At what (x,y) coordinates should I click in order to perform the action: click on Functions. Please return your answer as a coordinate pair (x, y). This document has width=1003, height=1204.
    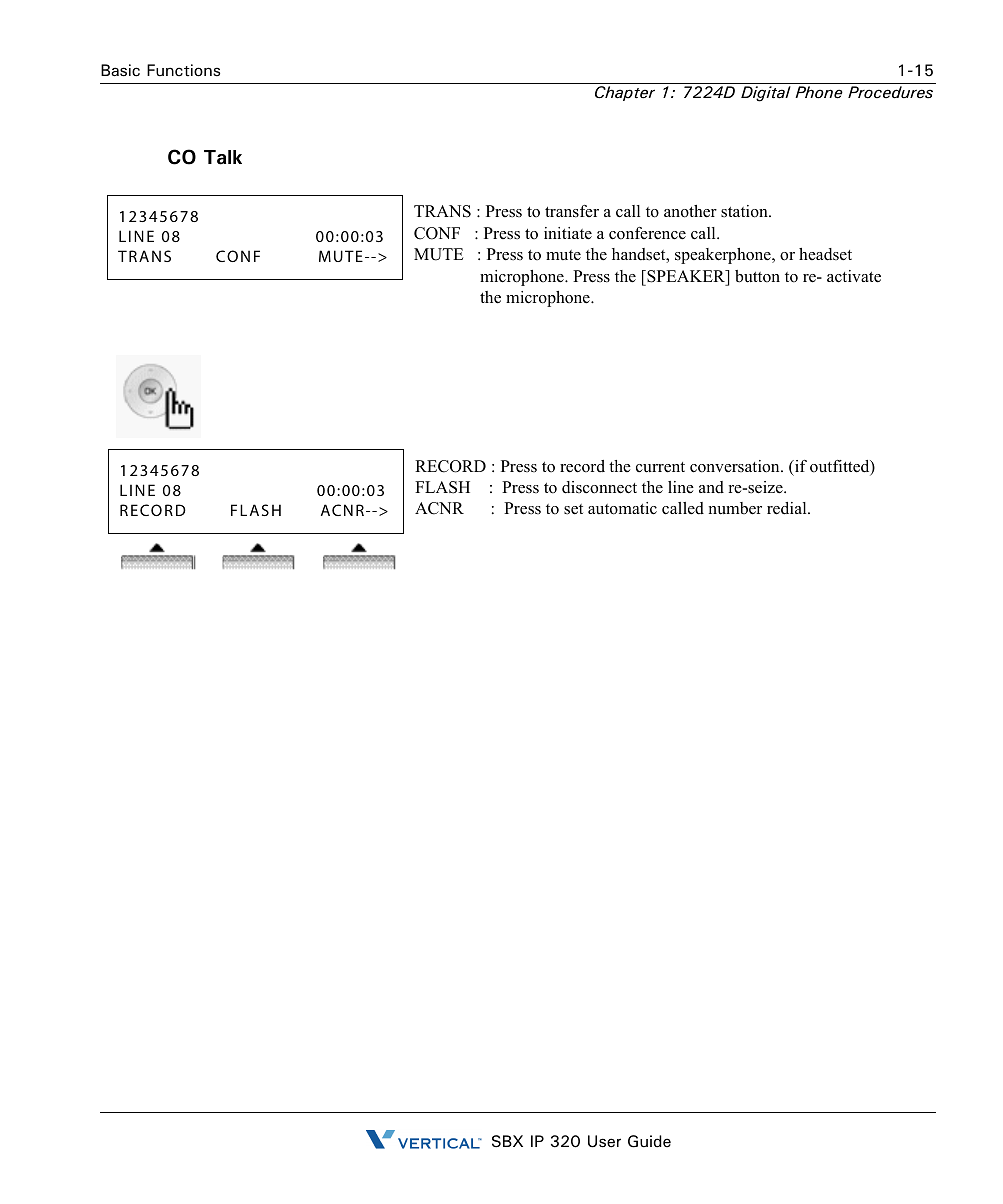
    Looking at the image, I should click on (183, 70).
